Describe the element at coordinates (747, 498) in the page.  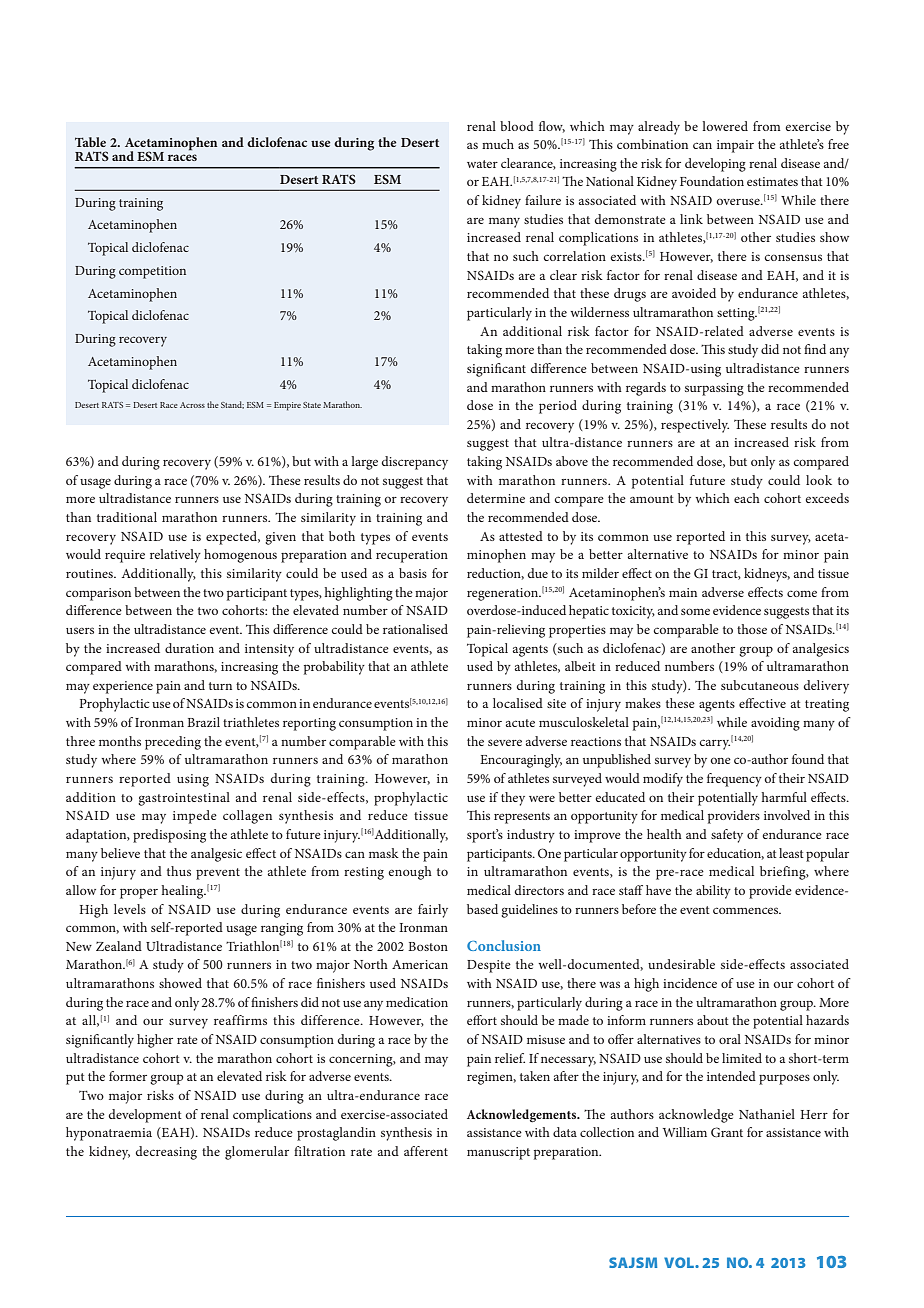
I see `each` at that location.
